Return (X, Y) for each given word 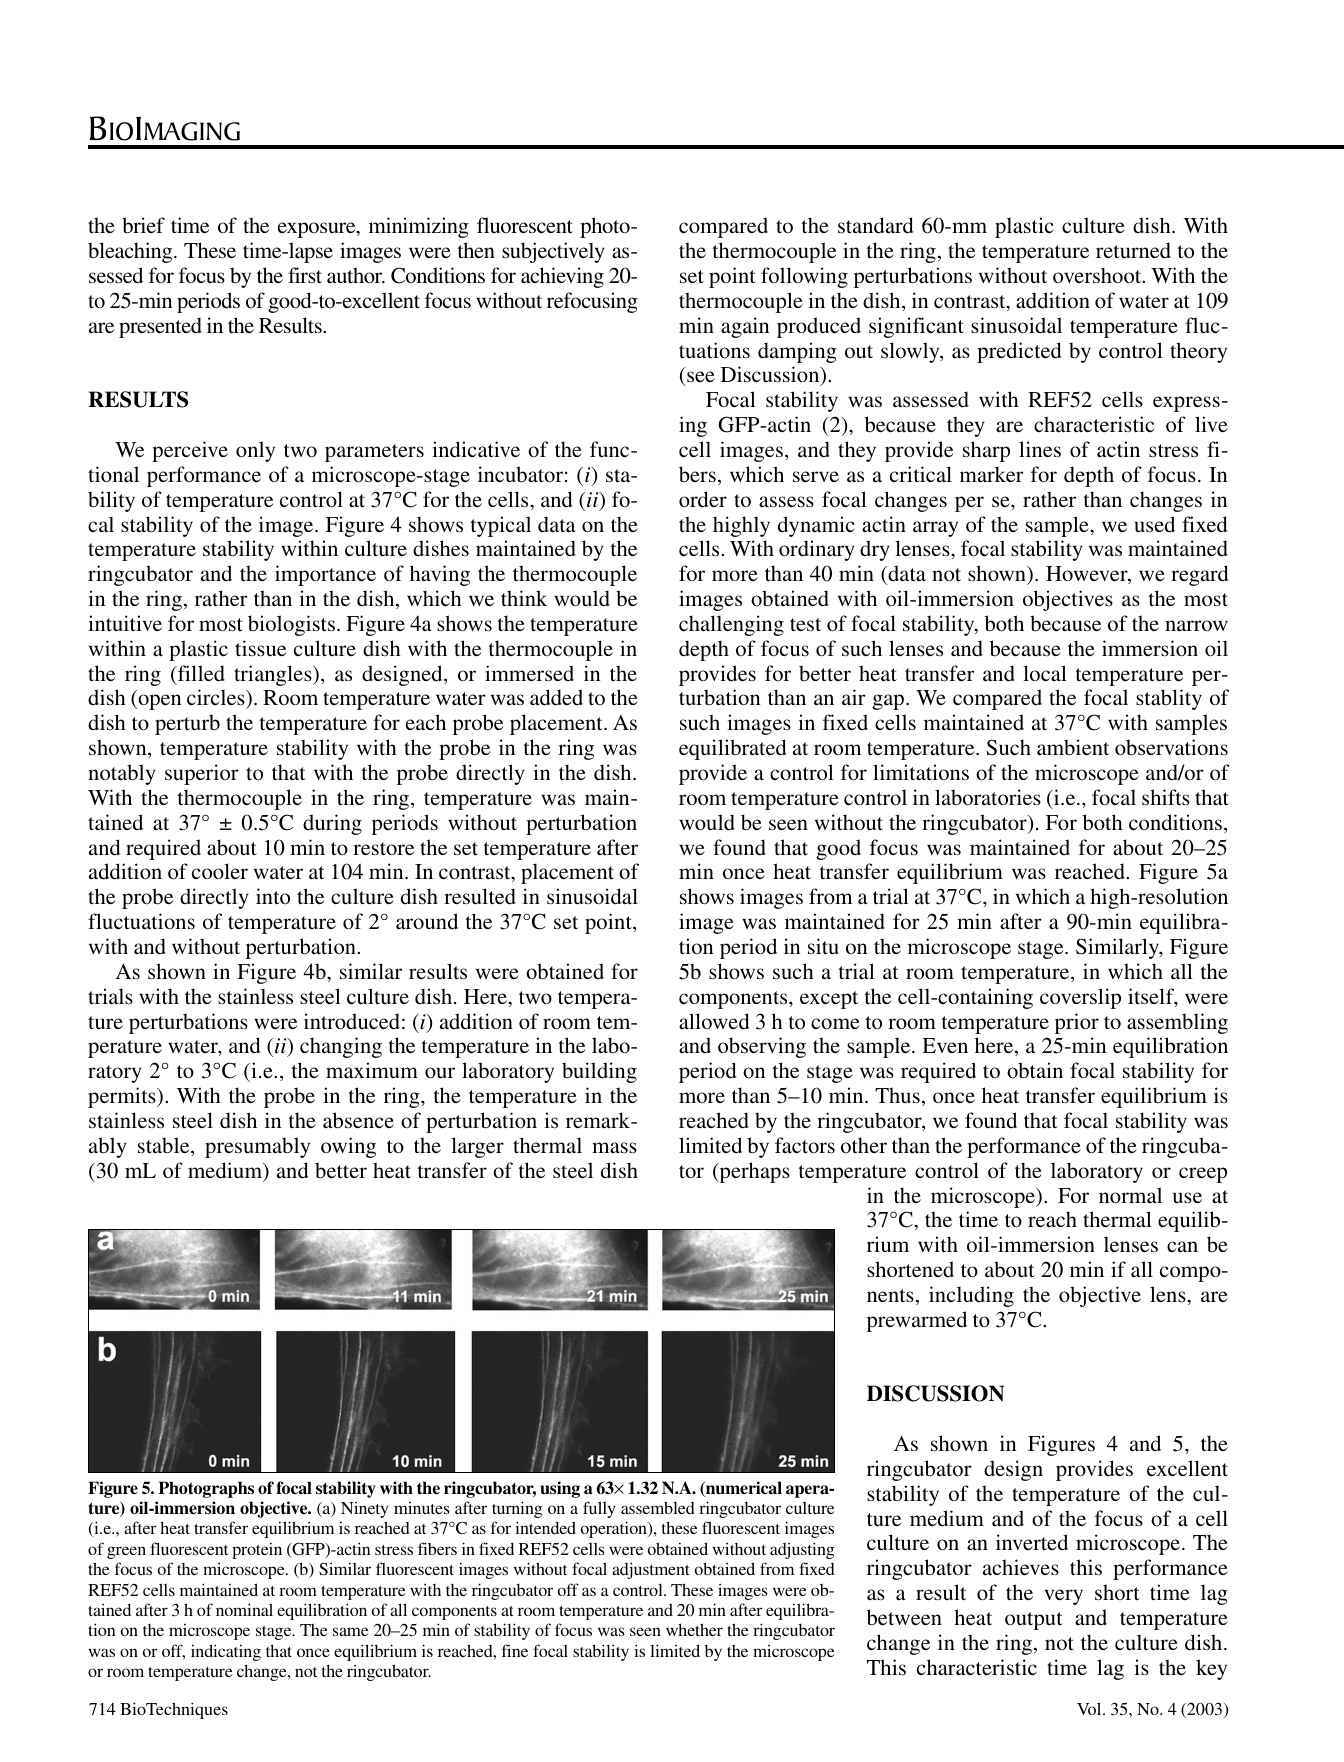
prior (1077, 1023)
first (305, 275)
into (273, 896)
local (1045, 673)
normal (1130, 1195)
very (1063, 1597)
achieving (562, 277)
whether (694, 1629)
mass (614, 1148)
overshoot (1098, 275)
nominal (244, 1609)
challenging (731, 625)
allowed (714, 1021)
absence (358, 1120)
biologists (291, 625)
